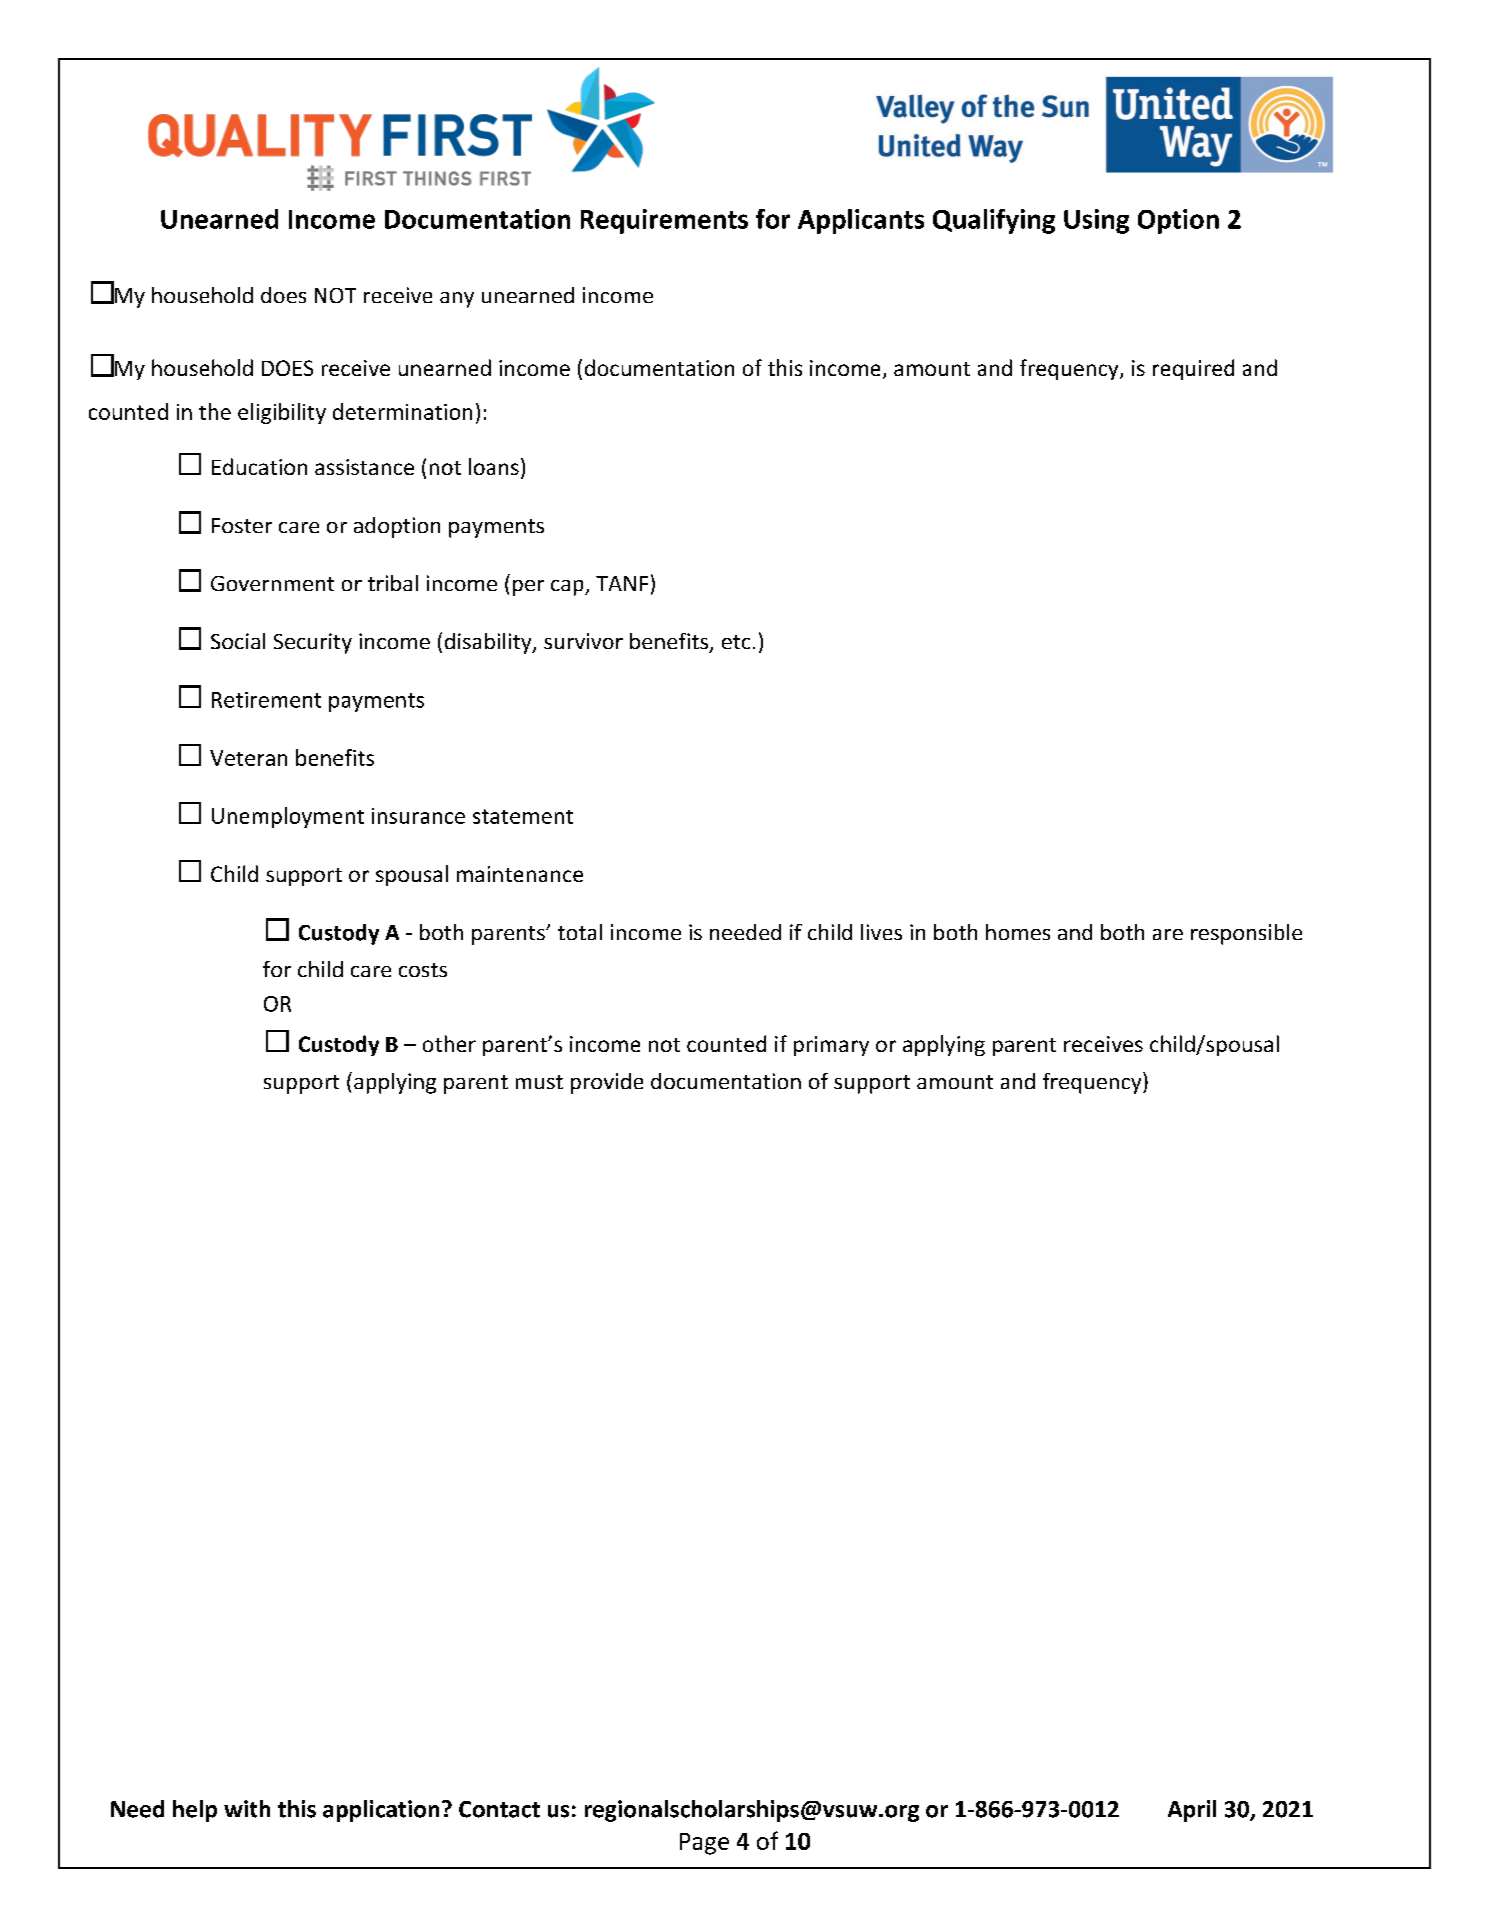 This screenshot has width=1489, height=1927. Describe the element at coordinates (313, 643) in the screenshot. I see `Security` at that location.
